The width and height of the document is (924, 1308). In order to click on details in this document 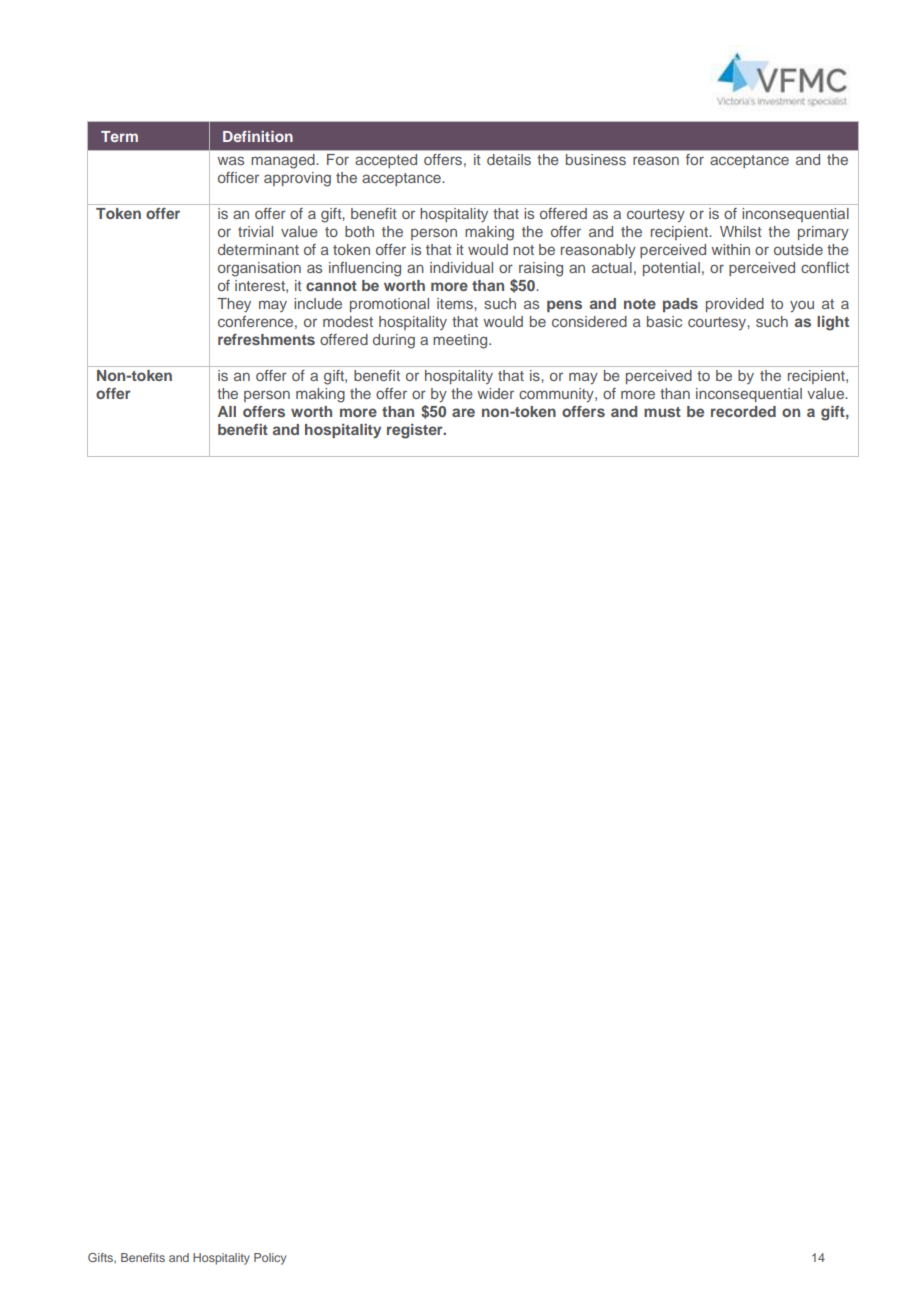, I will do `click(509, 159)`.
